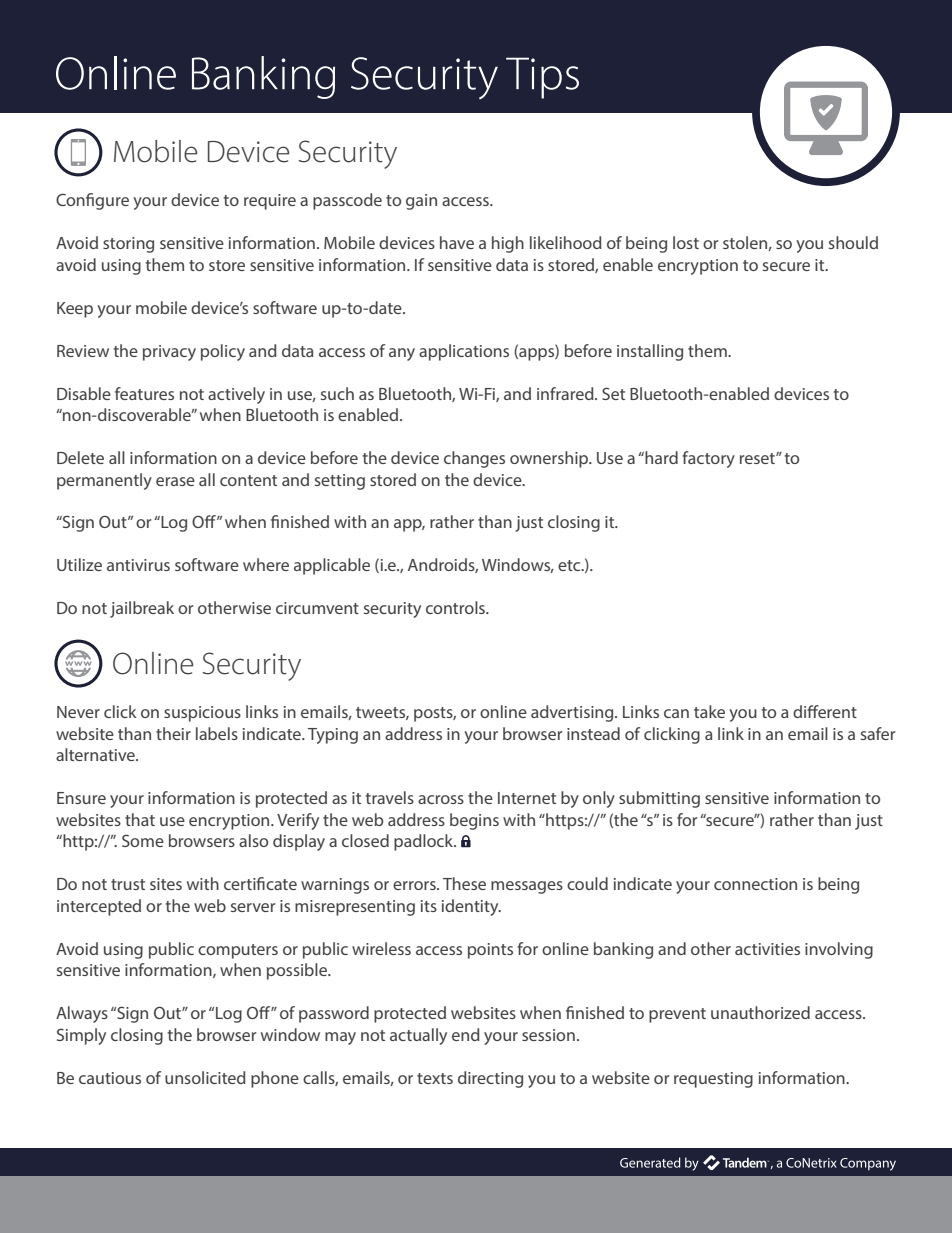 The height and width of the document is (1233, 952). What do you see at coordinates (853, 242) in the document?
I see `should` at bounding box center [853, 242].
